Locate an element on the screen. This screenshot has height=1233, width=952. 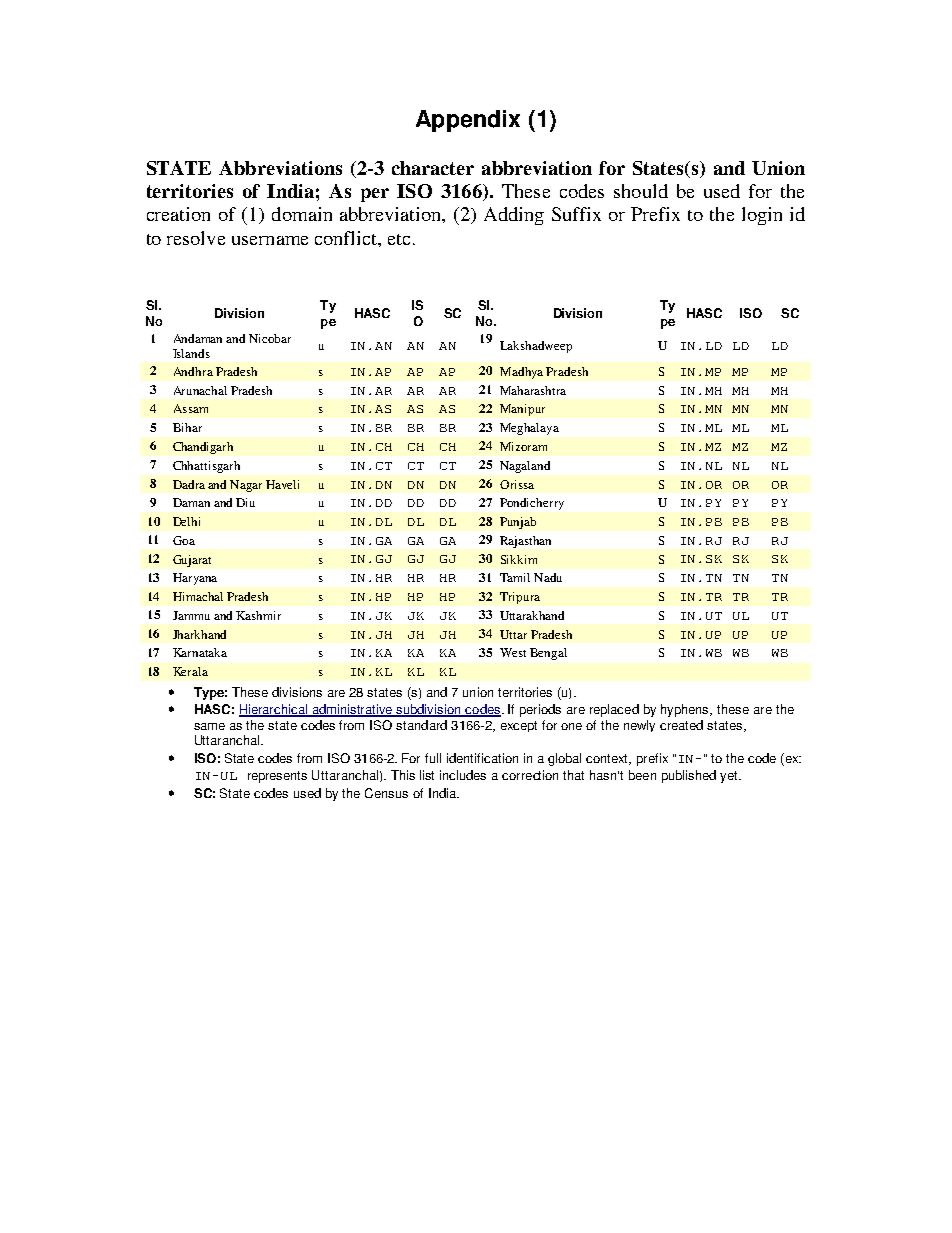
should is located at coordinates (641, 191).
